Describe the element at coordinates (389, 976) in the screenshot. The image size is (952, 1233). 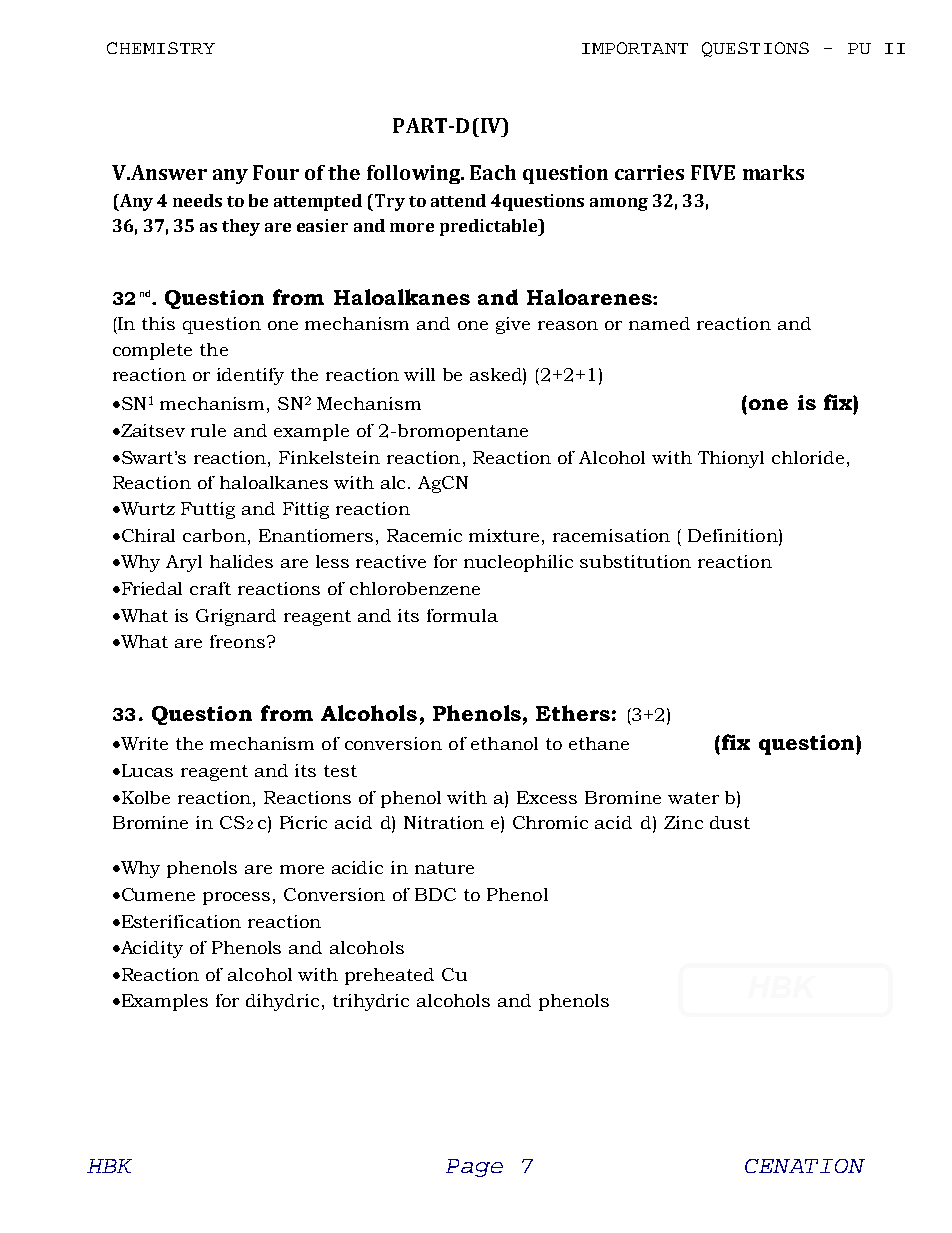
I see `preheated` at that location.
